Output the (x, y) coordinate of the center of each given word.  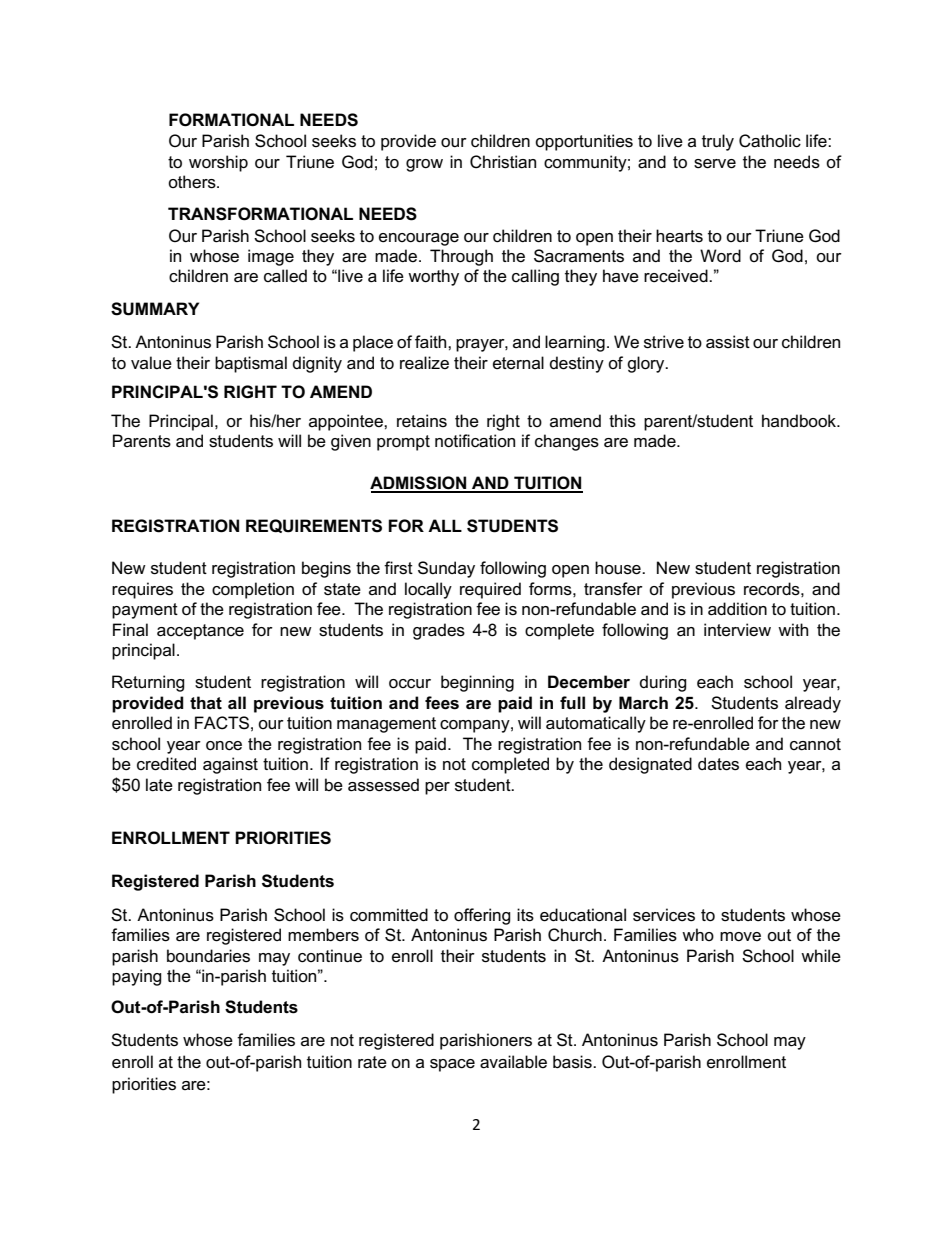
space (452, 1065)
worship (218, 163)
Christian (503, 162)
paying (137, 977)
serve (715, 164)
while (821, 956)
